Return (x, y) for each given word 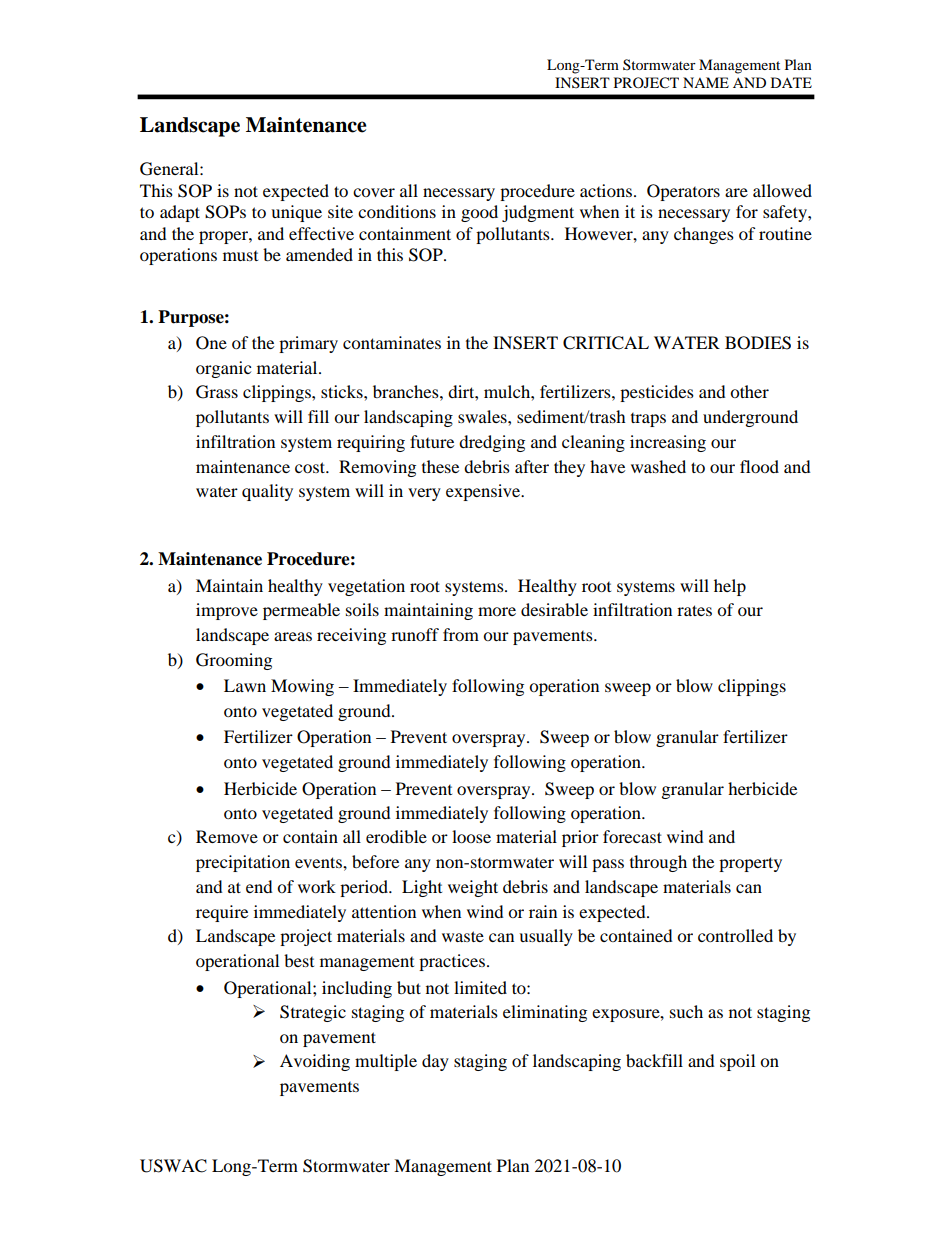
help (730, 587)
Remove (227, 836)
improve (227, 611)
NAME (706, 82)
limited (480, 987)
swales (483, 416)
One (211, 343)
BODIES (758, 343)
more (497, 611)
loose (471, 836)
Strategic (313, 1013)
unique (296, 213)
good (479, 213)
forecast (632, 836)
